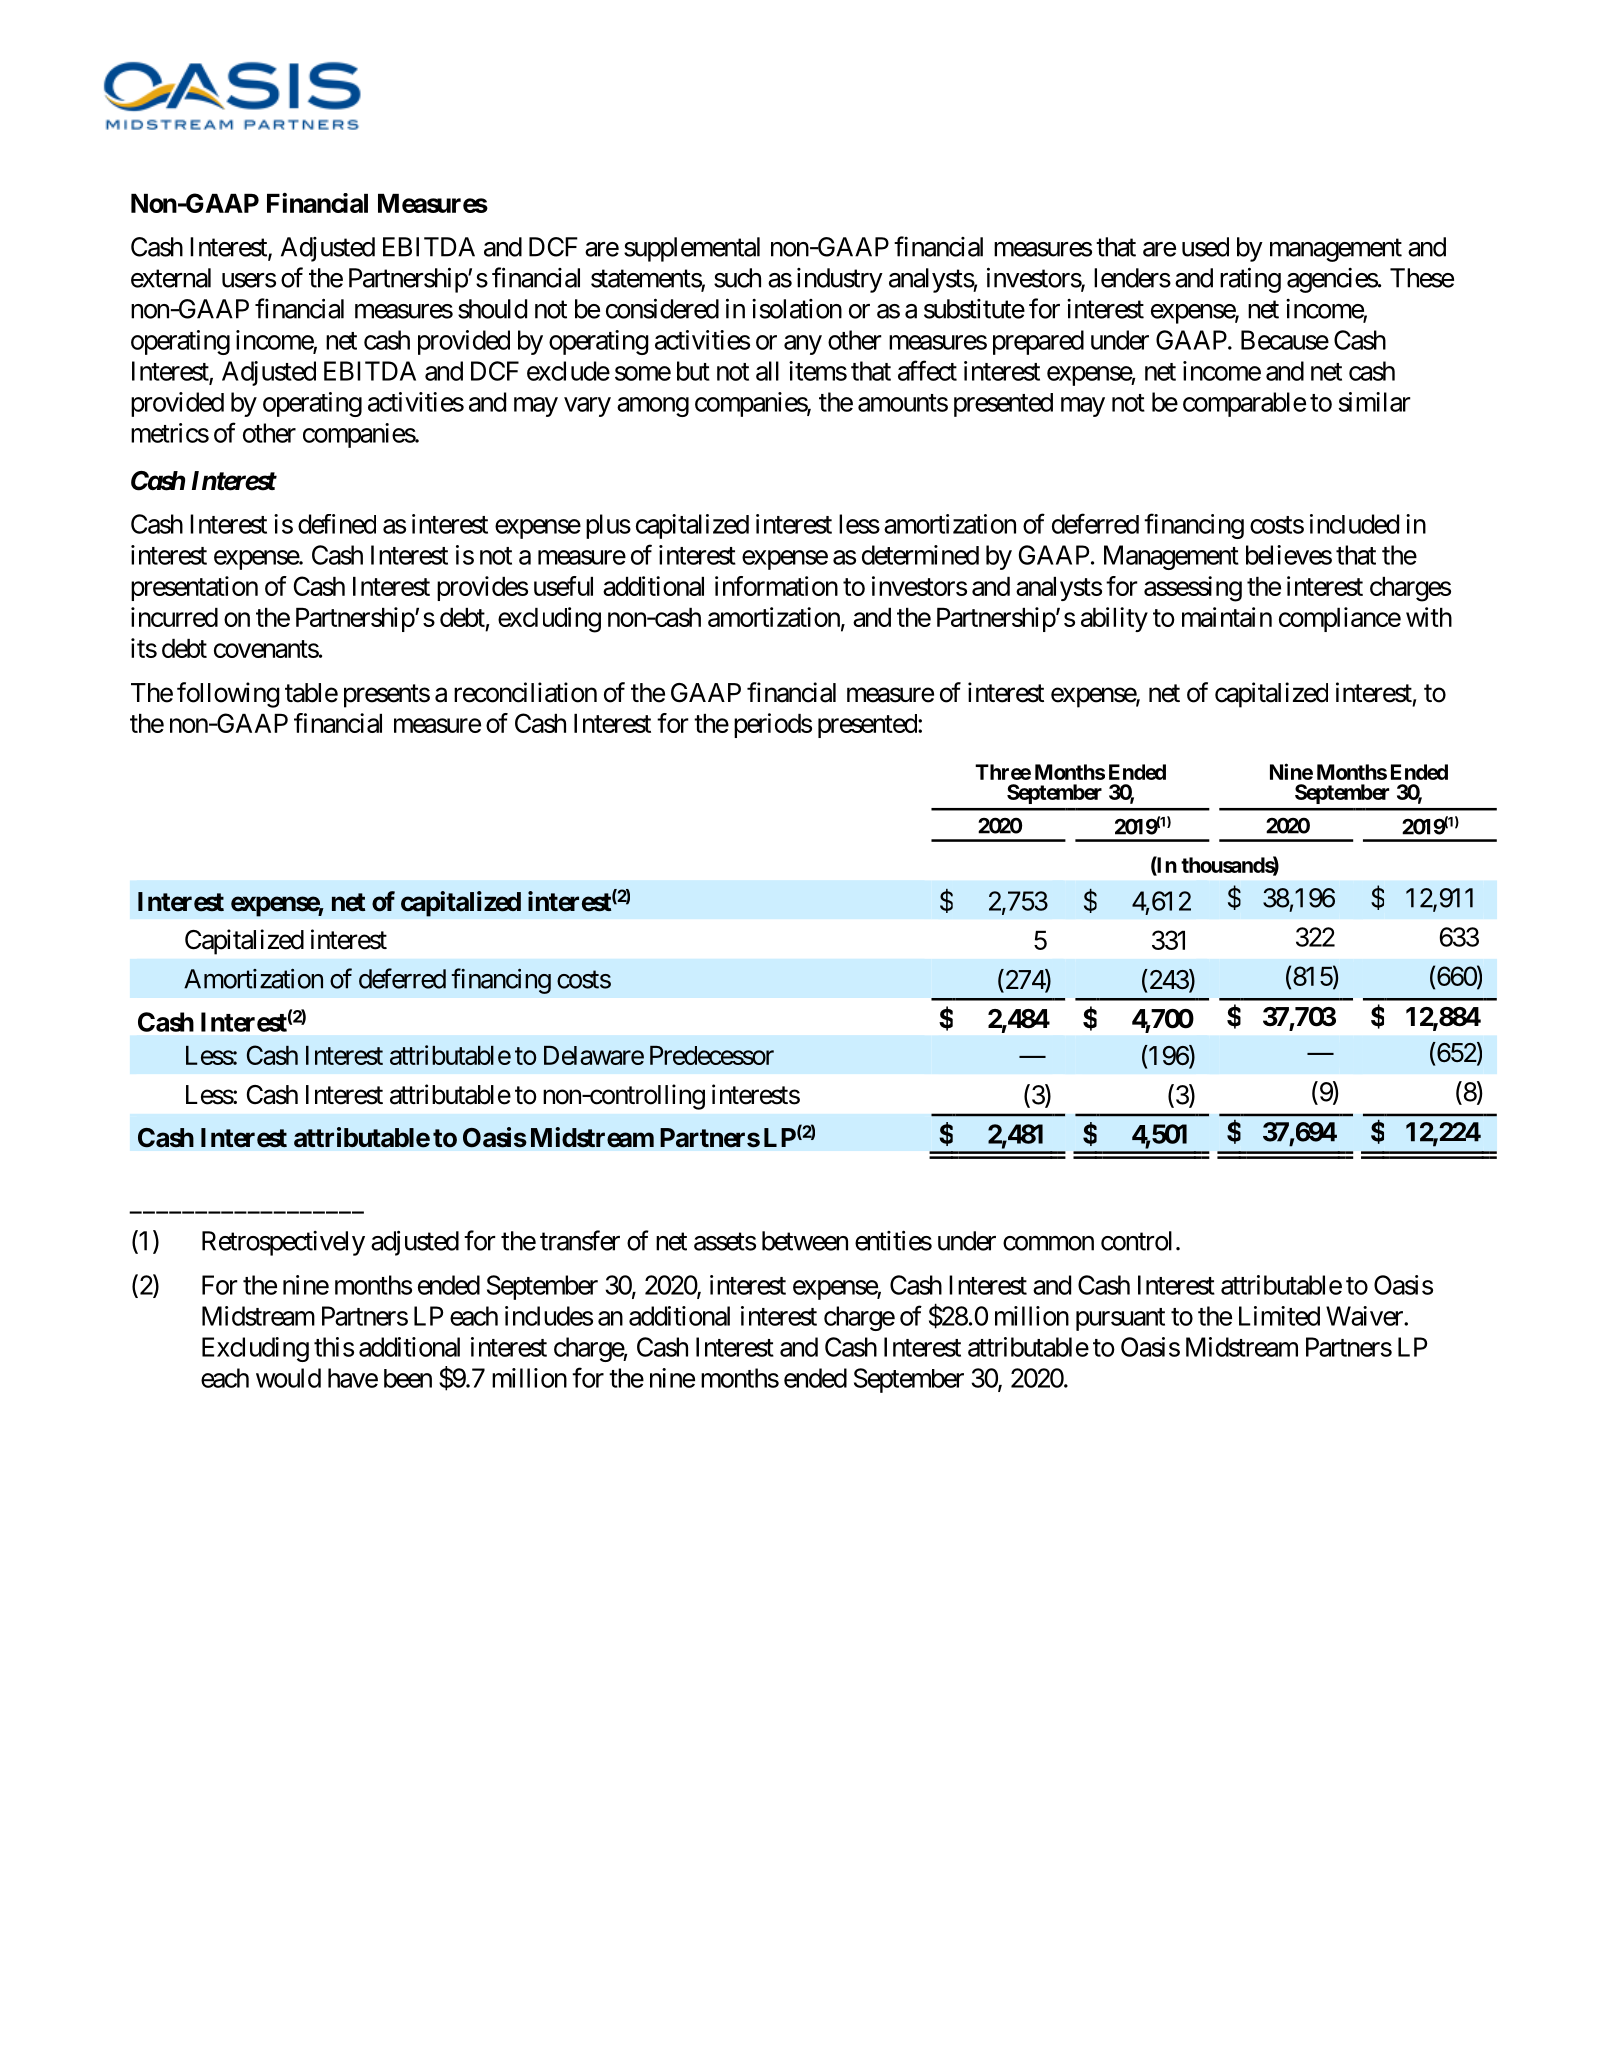  I want to click on reconciliation, so click(525, 692).
